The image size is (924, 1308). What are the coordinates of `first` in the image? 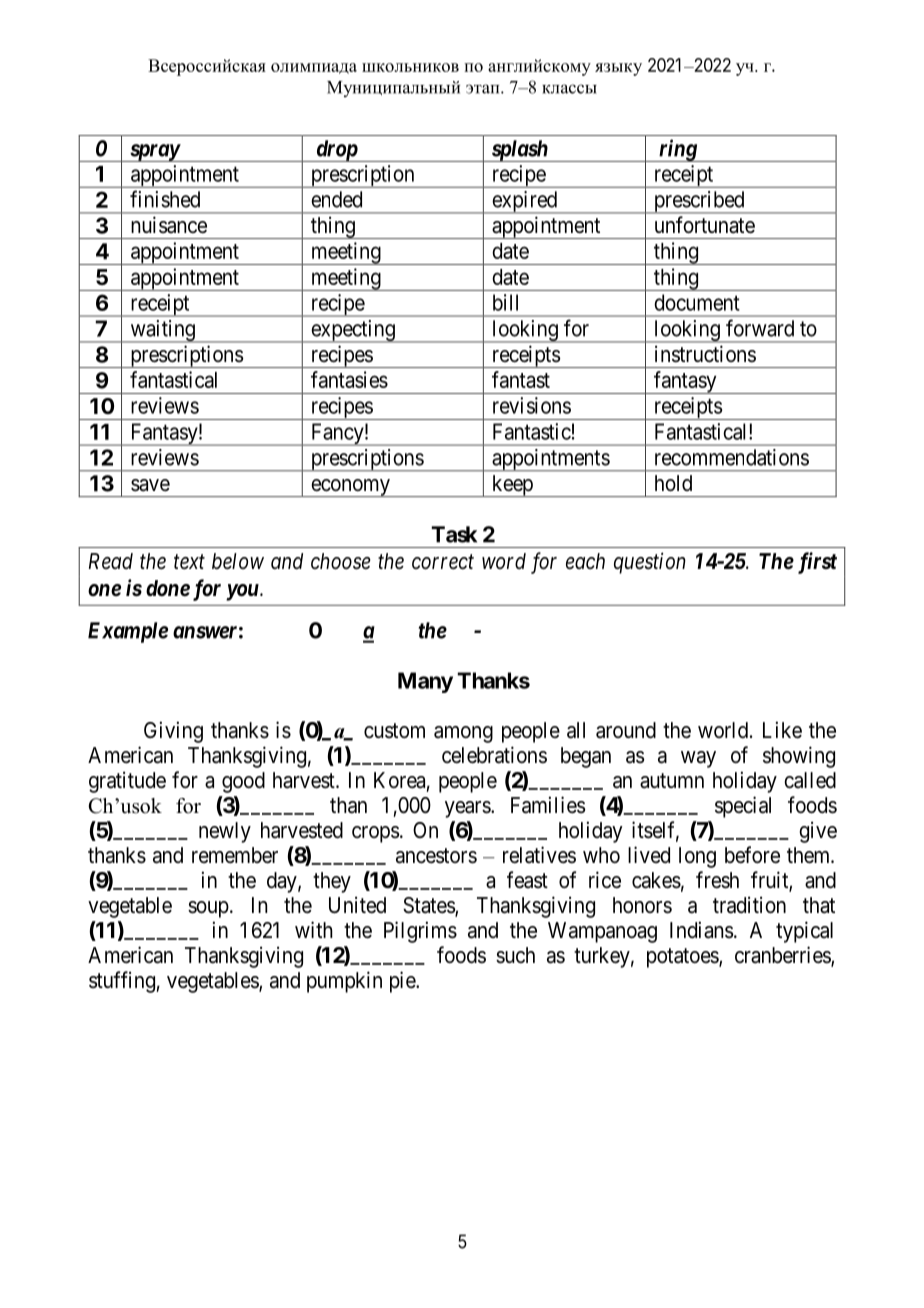 It's located at (817, 563).
